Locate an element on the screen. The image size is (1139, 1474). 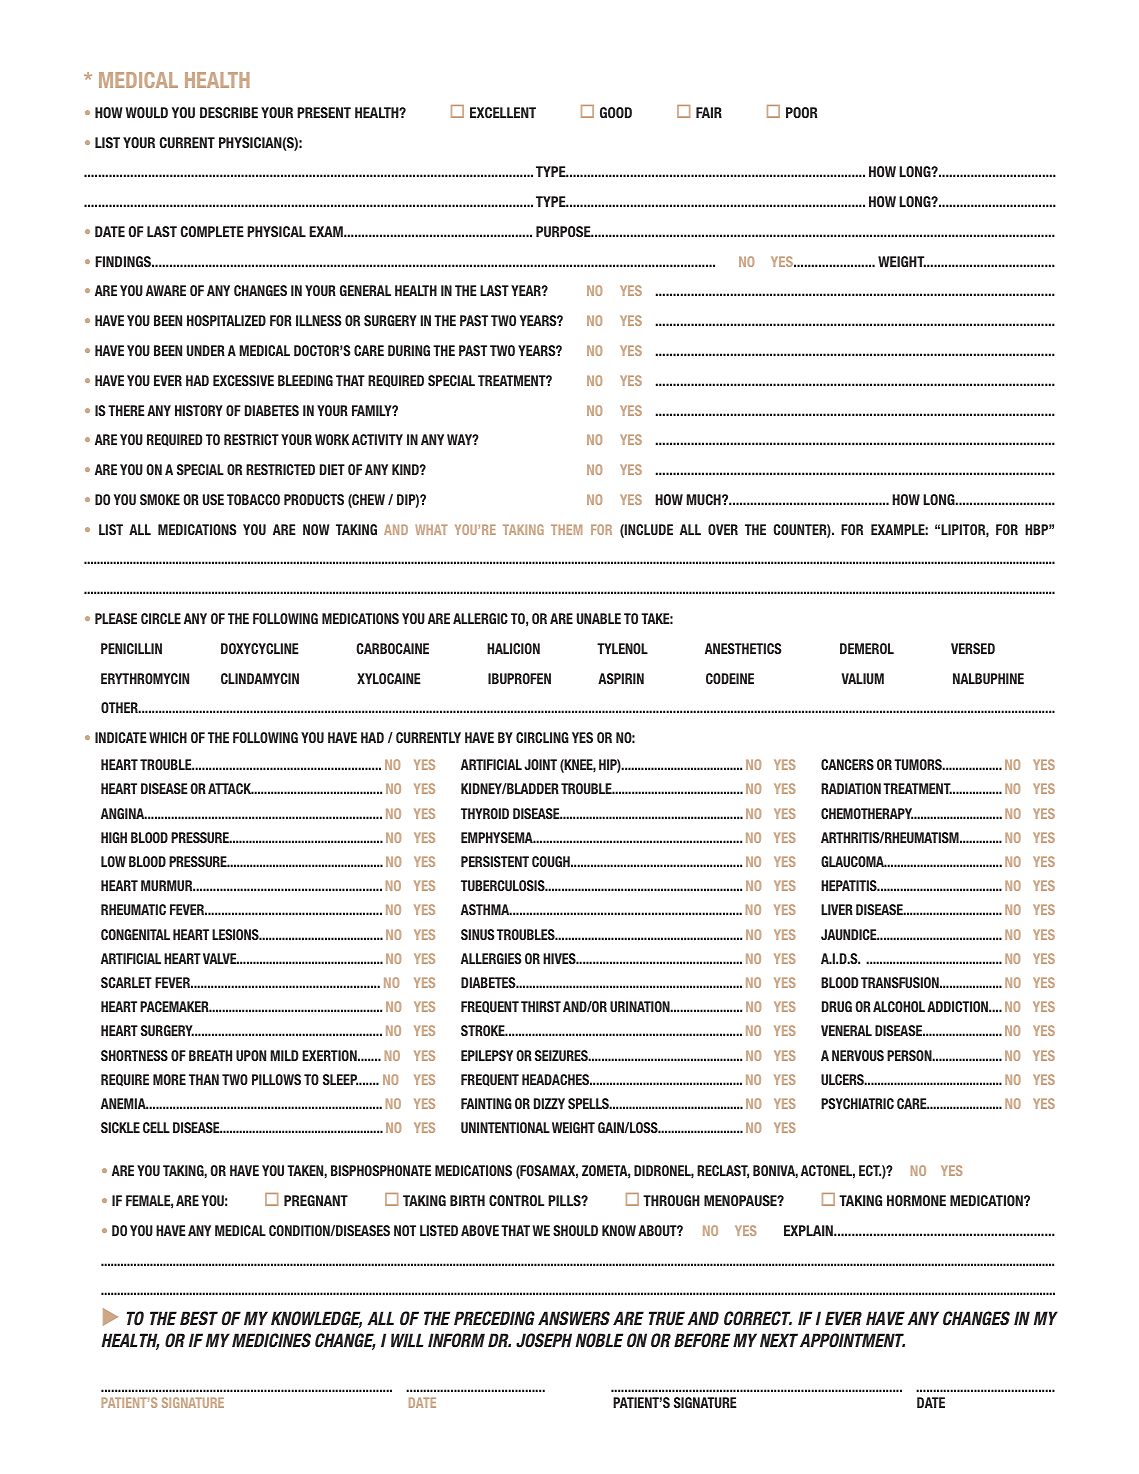
BEST is located at coordinates (199, 1318).
